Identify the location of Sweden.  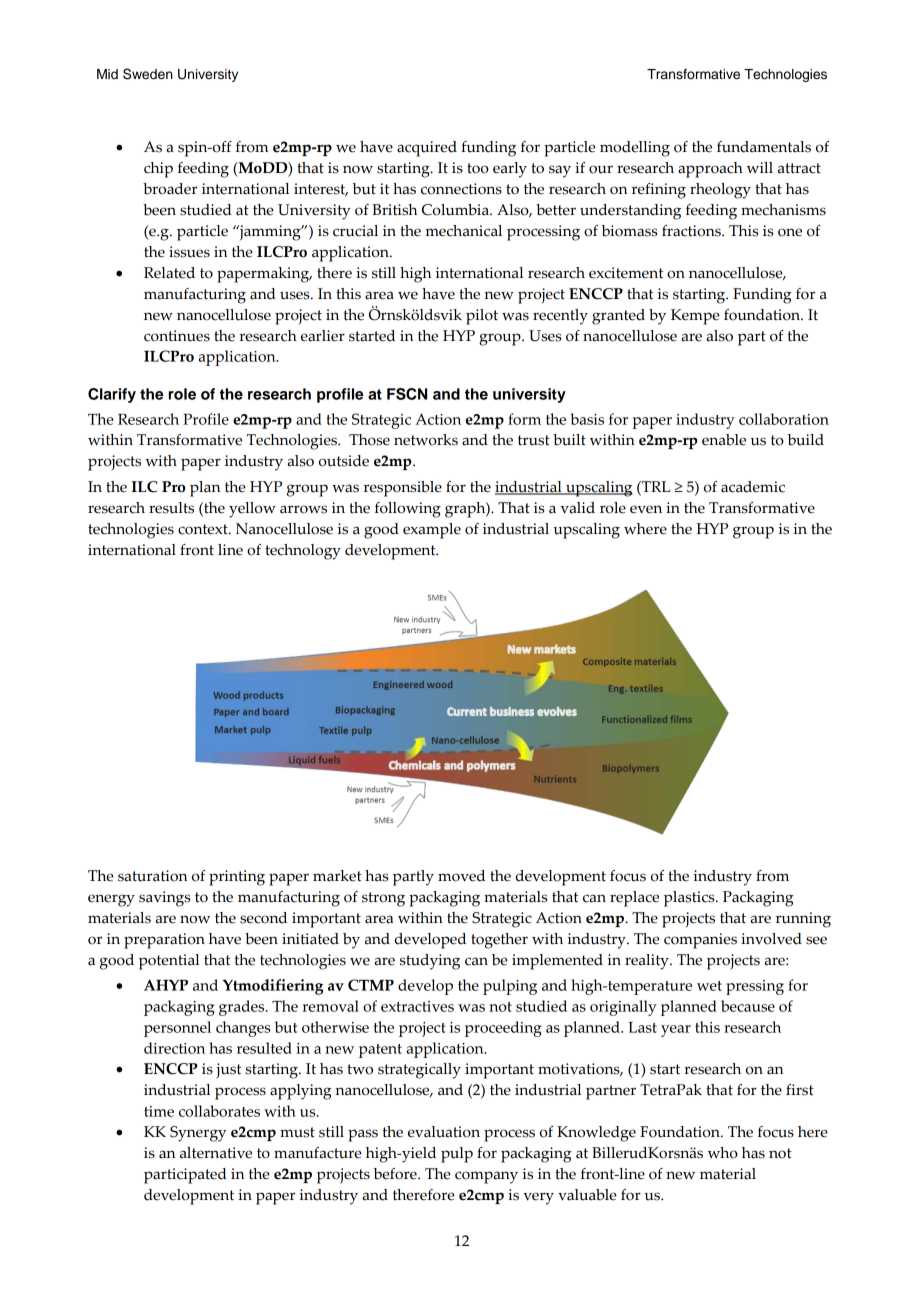
(148, 74).
